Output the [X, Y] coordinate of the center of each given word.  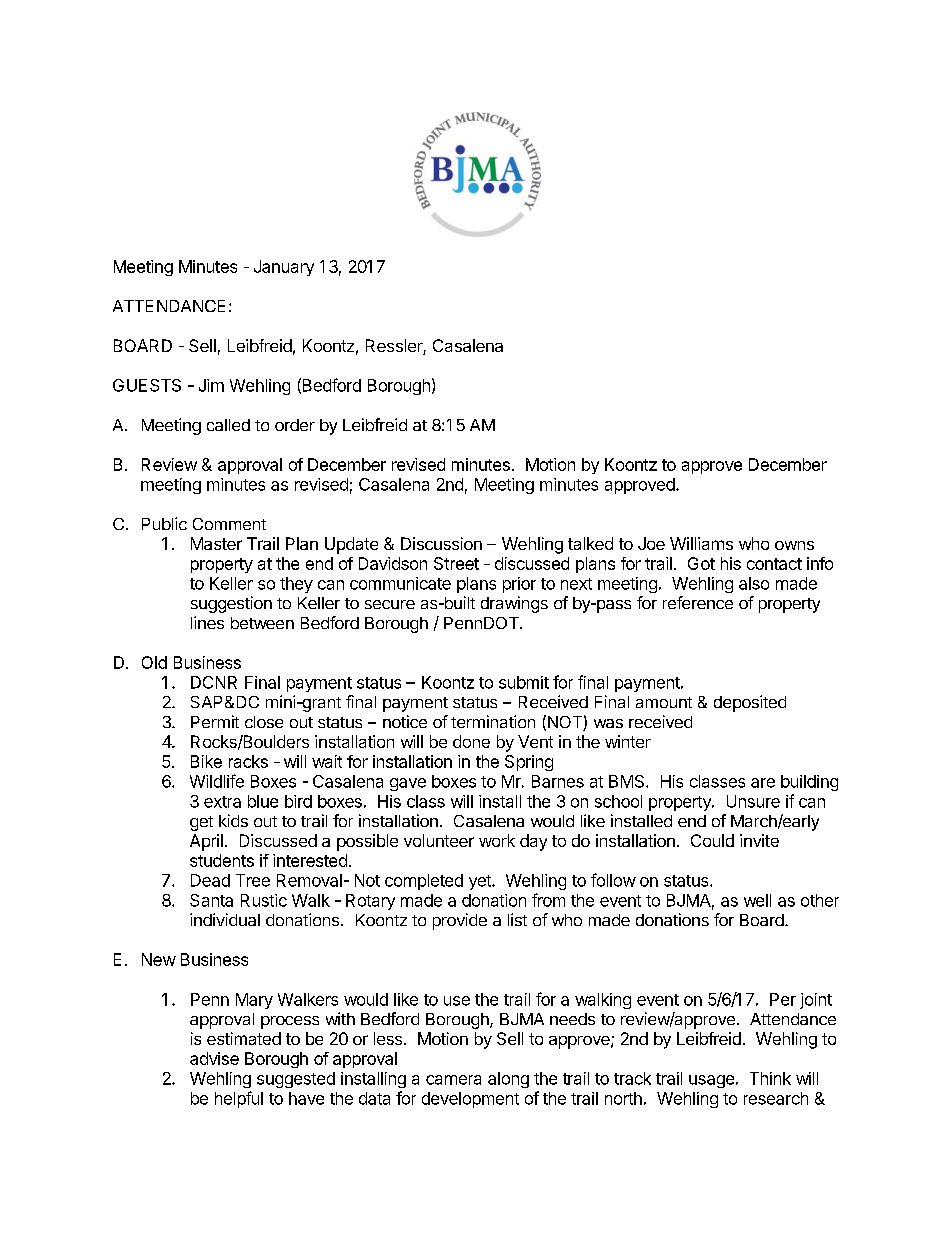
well [757, 900]
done [471, 741]
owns [794, 545]
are [763, 783]
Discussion [441, 543]
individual [225, 919]
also [754, 583]
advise [214, 1058]
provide [460, 921]
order [295, 425]
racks [248, 761]
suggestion [231, 604]
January [284, 268]
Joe [651, 543]
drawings [514, 604]
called [228, 425]
